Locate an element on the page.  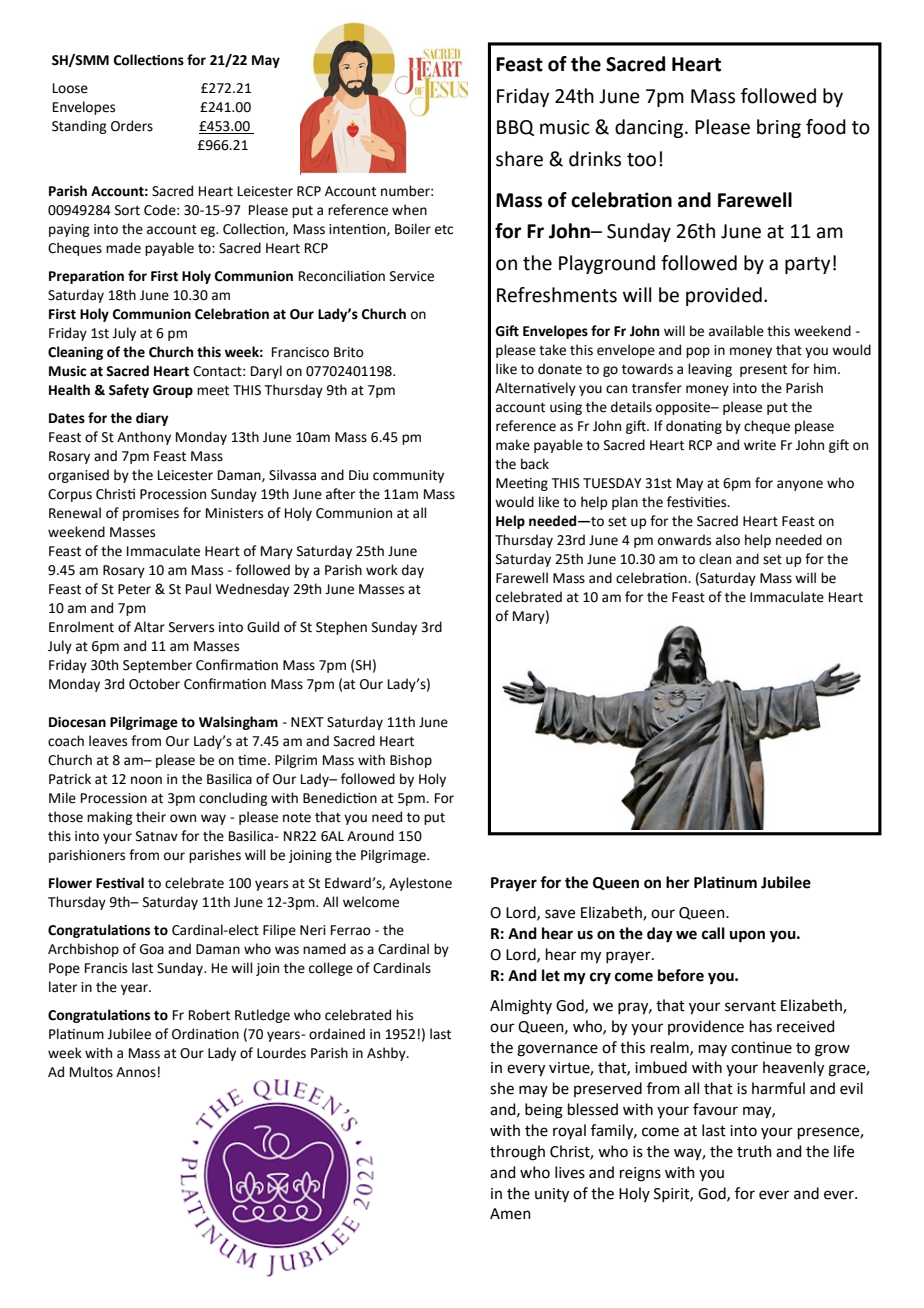
Stephen is located at coordinates (341, 628).
